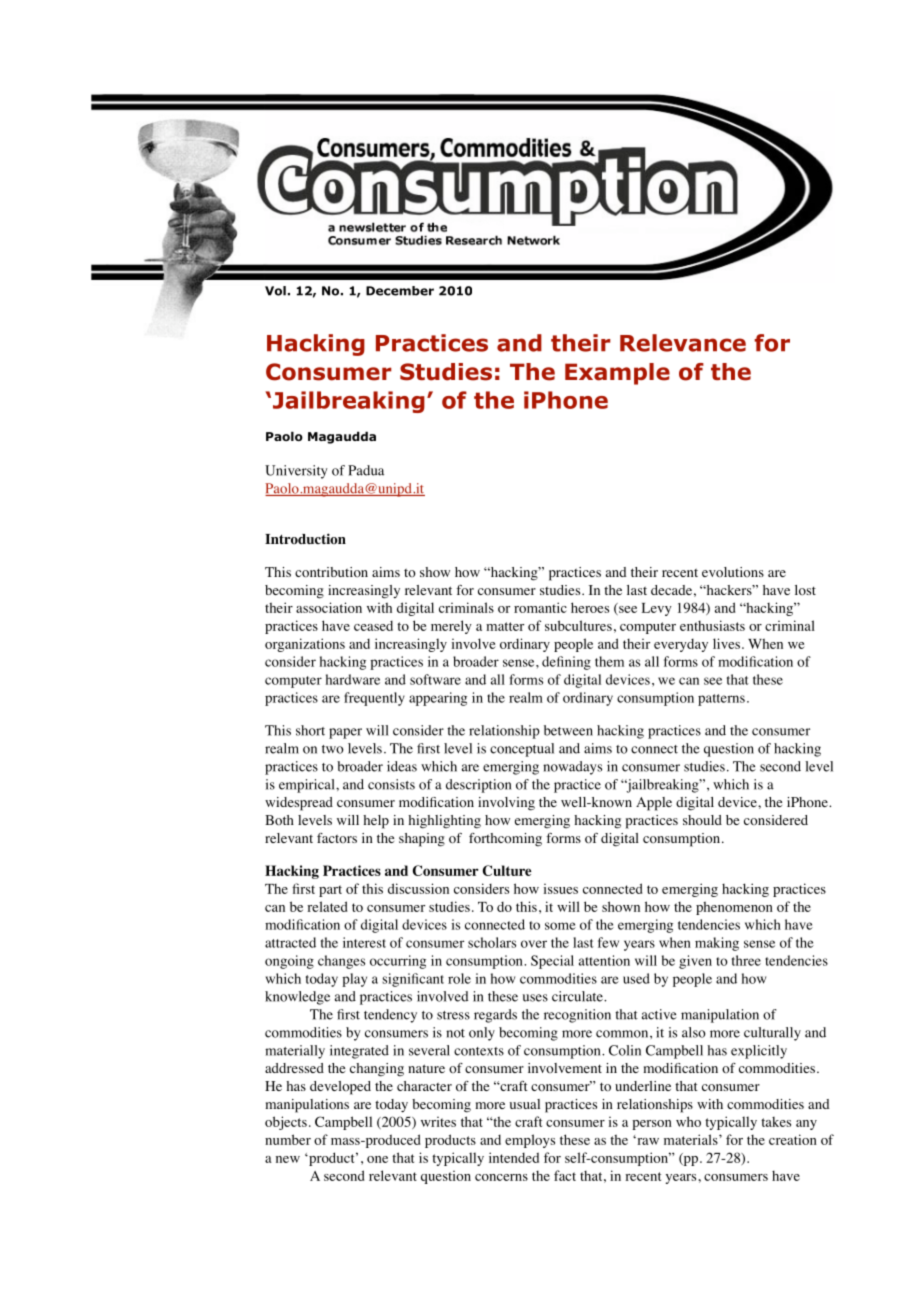 This screenshot has height=1308, width=924. What do you see at coordinates (288, 1159) in the screenshot?
I see `new` at bounding box center [288, 1159].
